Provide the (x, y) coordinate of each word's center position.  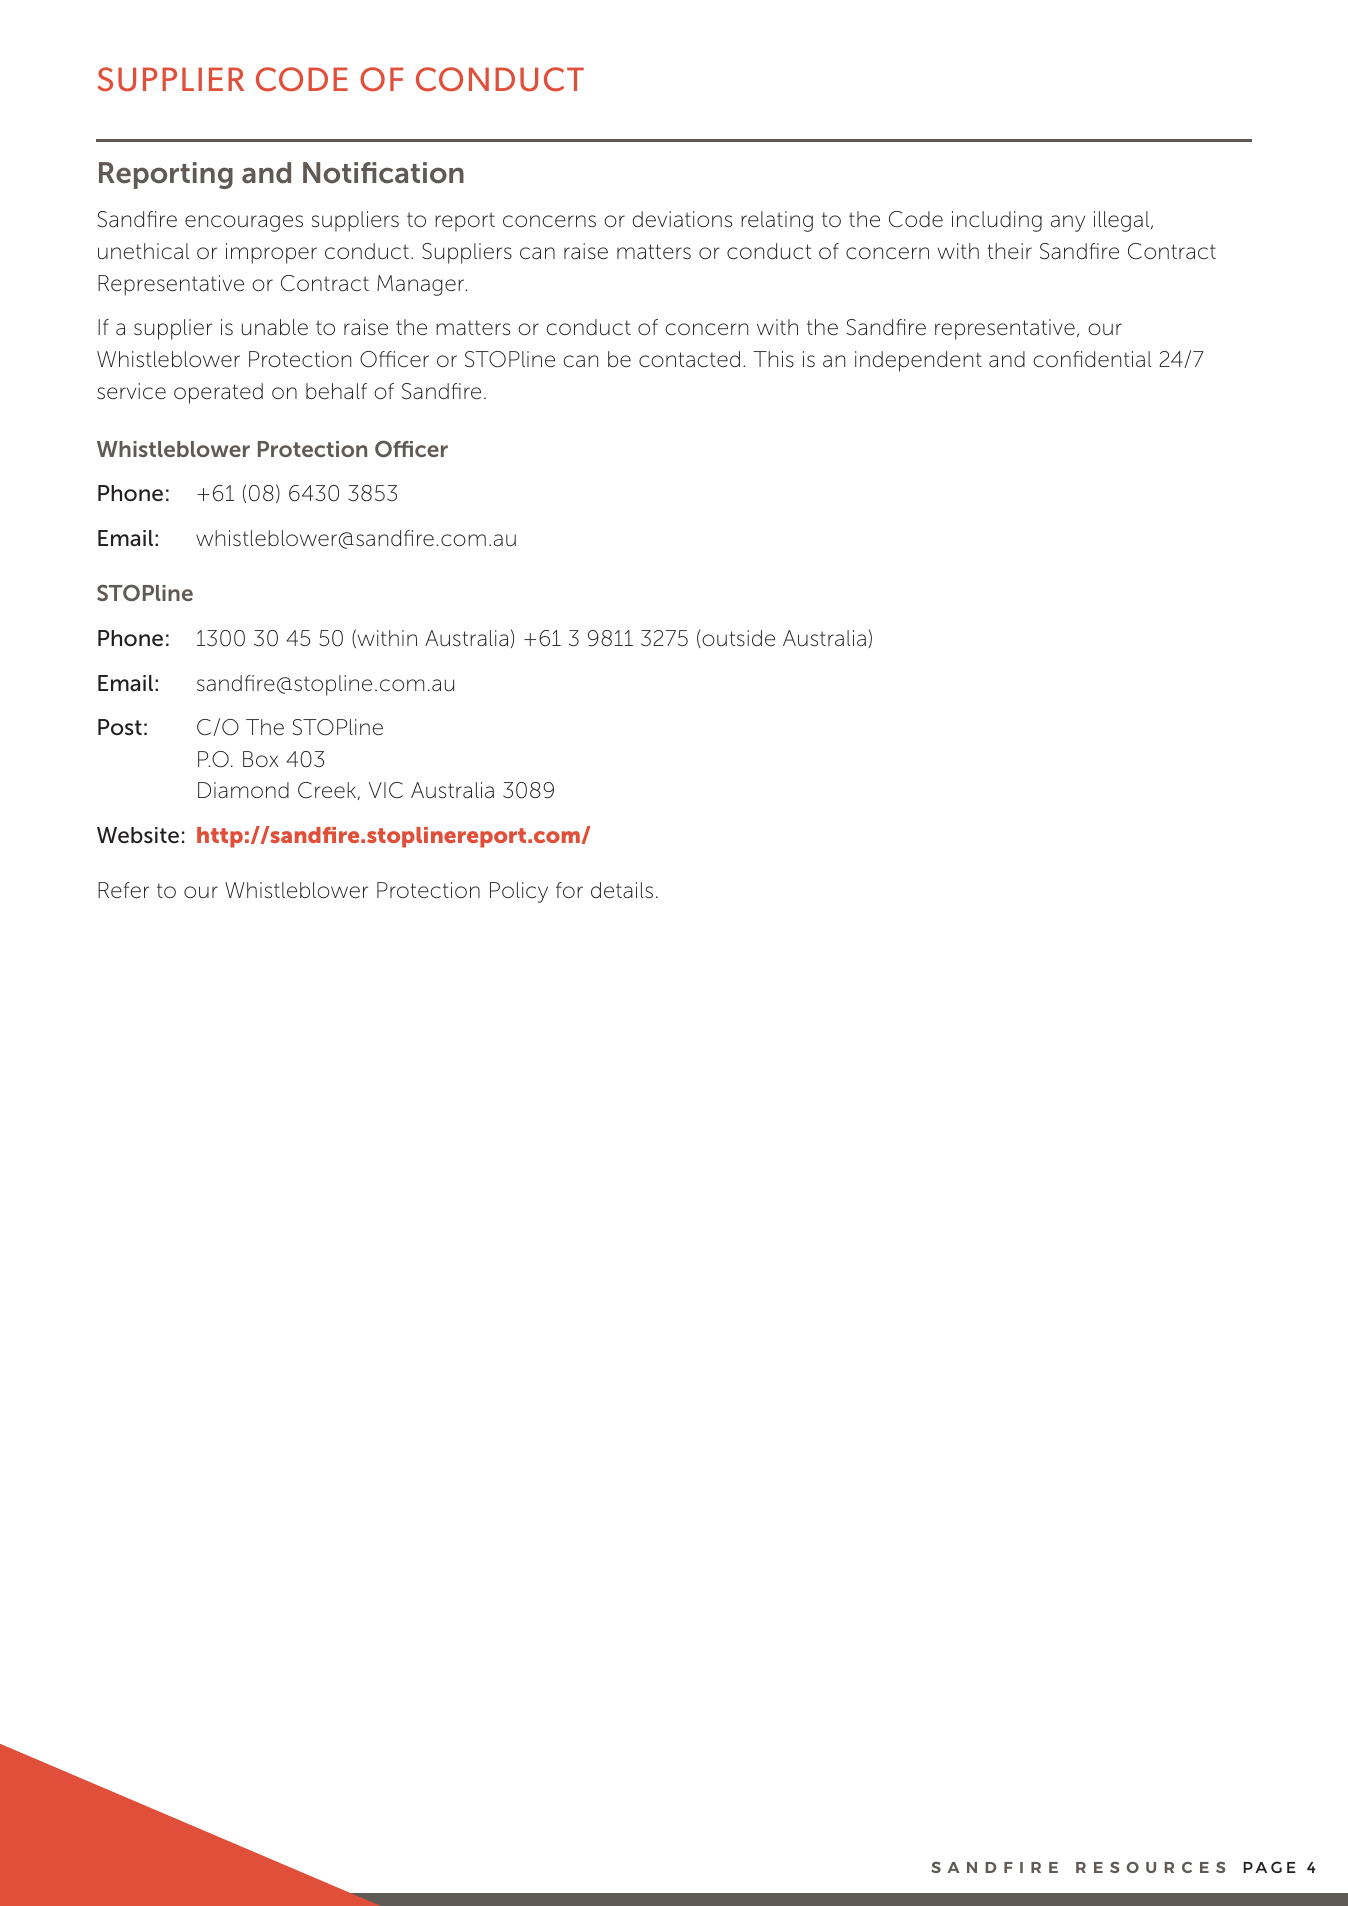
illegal (1123, 221)
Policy (519, 892)
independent (918, 361)
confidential (1092, 359)
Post (120, 727)
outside (737, 639)
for (569, 890)
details (622, 890)
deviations (682, 219)
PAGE (1269, 1867)
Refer (123, 890)
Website (138, 835)
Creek (328, 791)
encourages (244, 223)
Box (261, 759)
